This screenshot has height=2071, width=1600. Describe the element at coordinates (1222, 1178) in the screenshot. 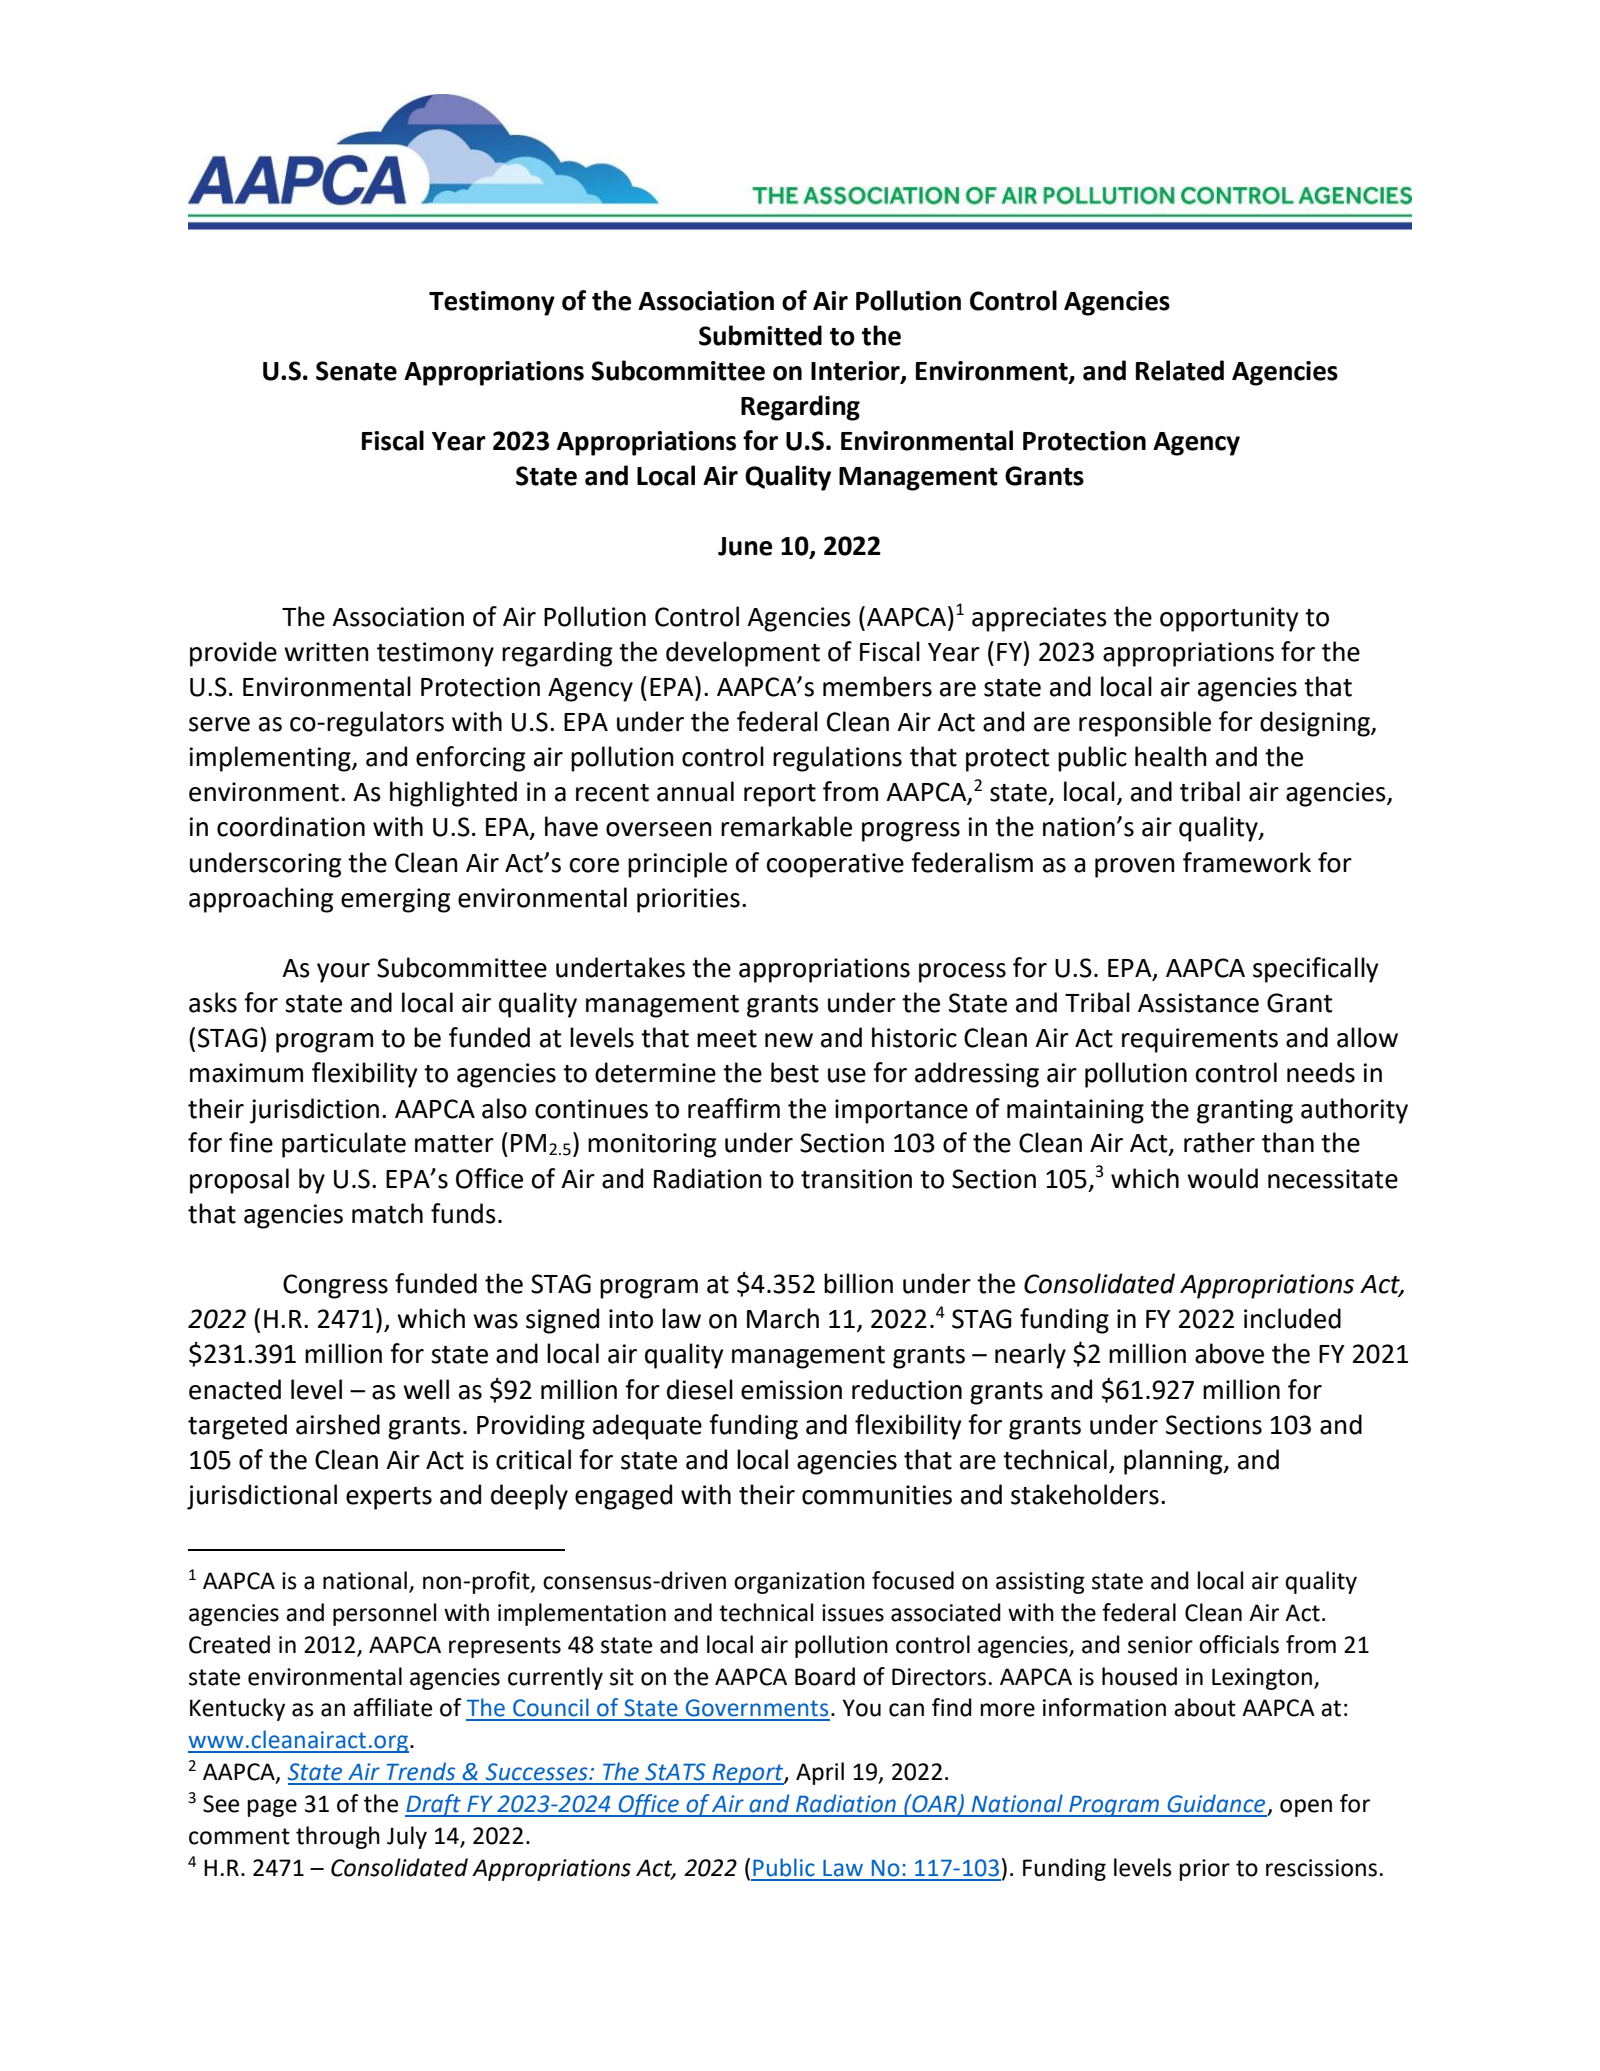

I see `would` at that location.
